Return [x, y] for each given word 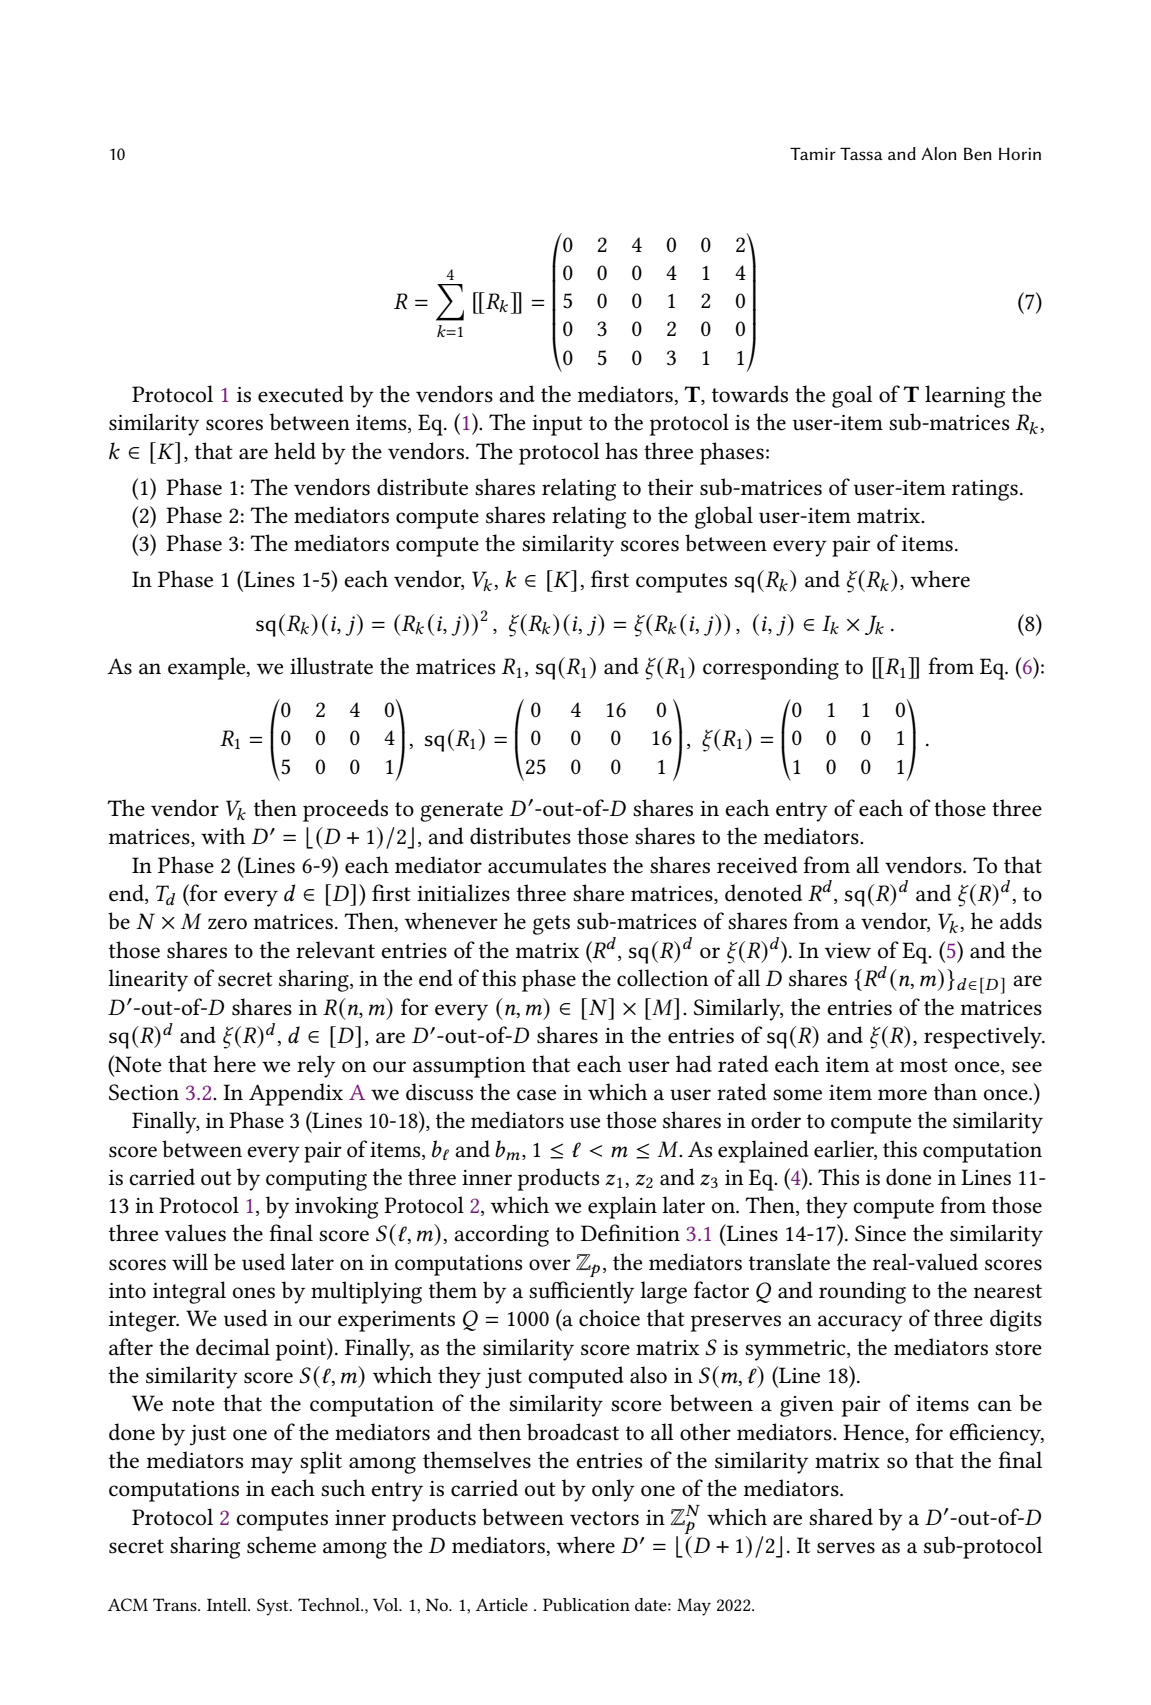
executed [301, 394]
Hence [874, 1432]
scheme [281, 1545]
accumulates [547, 865]
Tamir [813, 153]
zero [227, 924]
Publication [586, 1604]
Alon [939, 153]
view [848, 951]
